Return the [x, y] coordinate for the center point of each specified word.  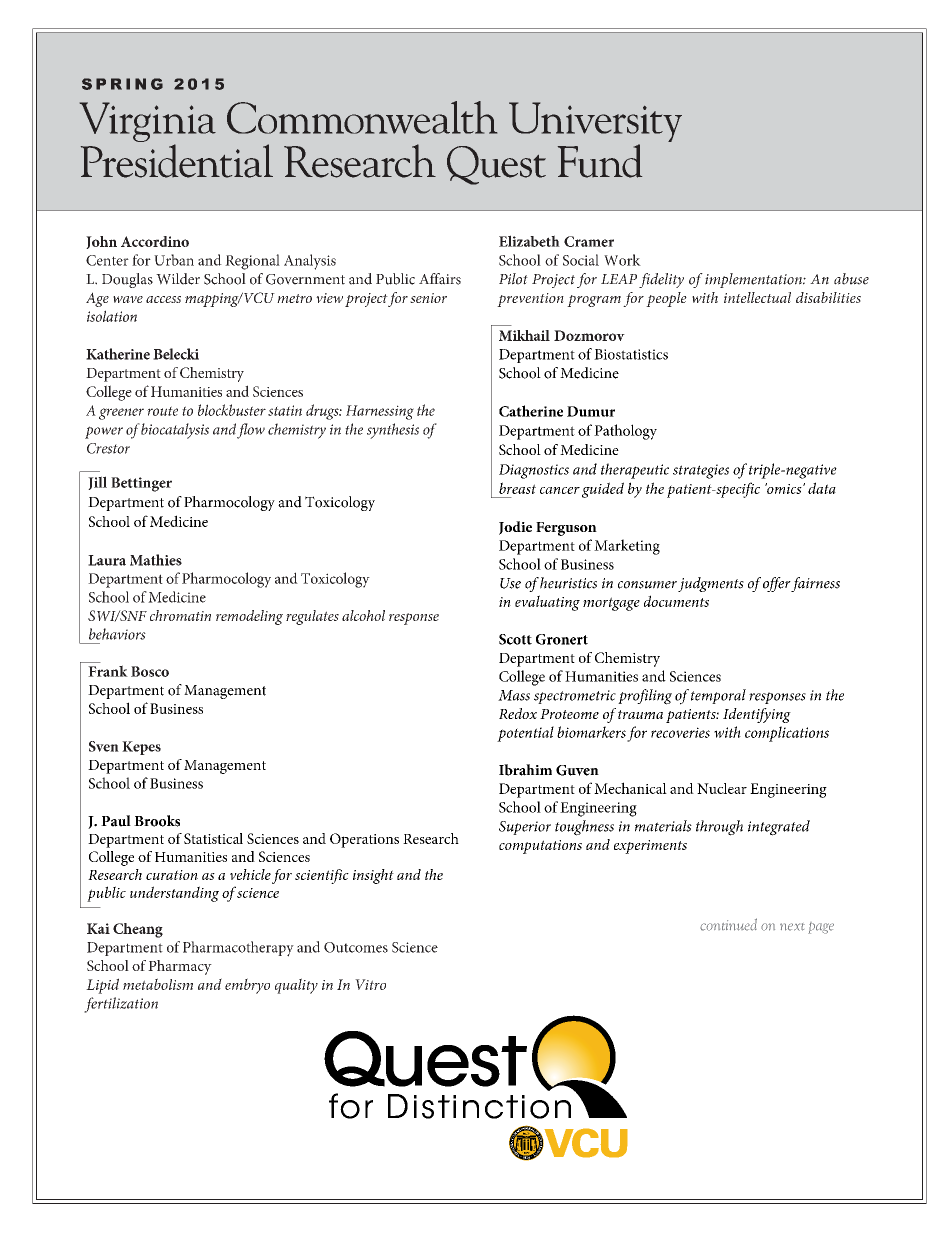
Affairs [440, 279]
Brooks [157, 821]
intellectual [757, 297]
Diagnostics [534, 471]
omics [784, 488]
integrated [779, 828]
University [595, 123]
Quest [496, 165]
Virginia [148, 123]
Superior [525, 828]
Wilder [178, 279]
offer [777, 584]
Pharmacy [180, 967]
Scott [515, 639]
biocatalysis [175, 431]
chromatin [180, 615]
